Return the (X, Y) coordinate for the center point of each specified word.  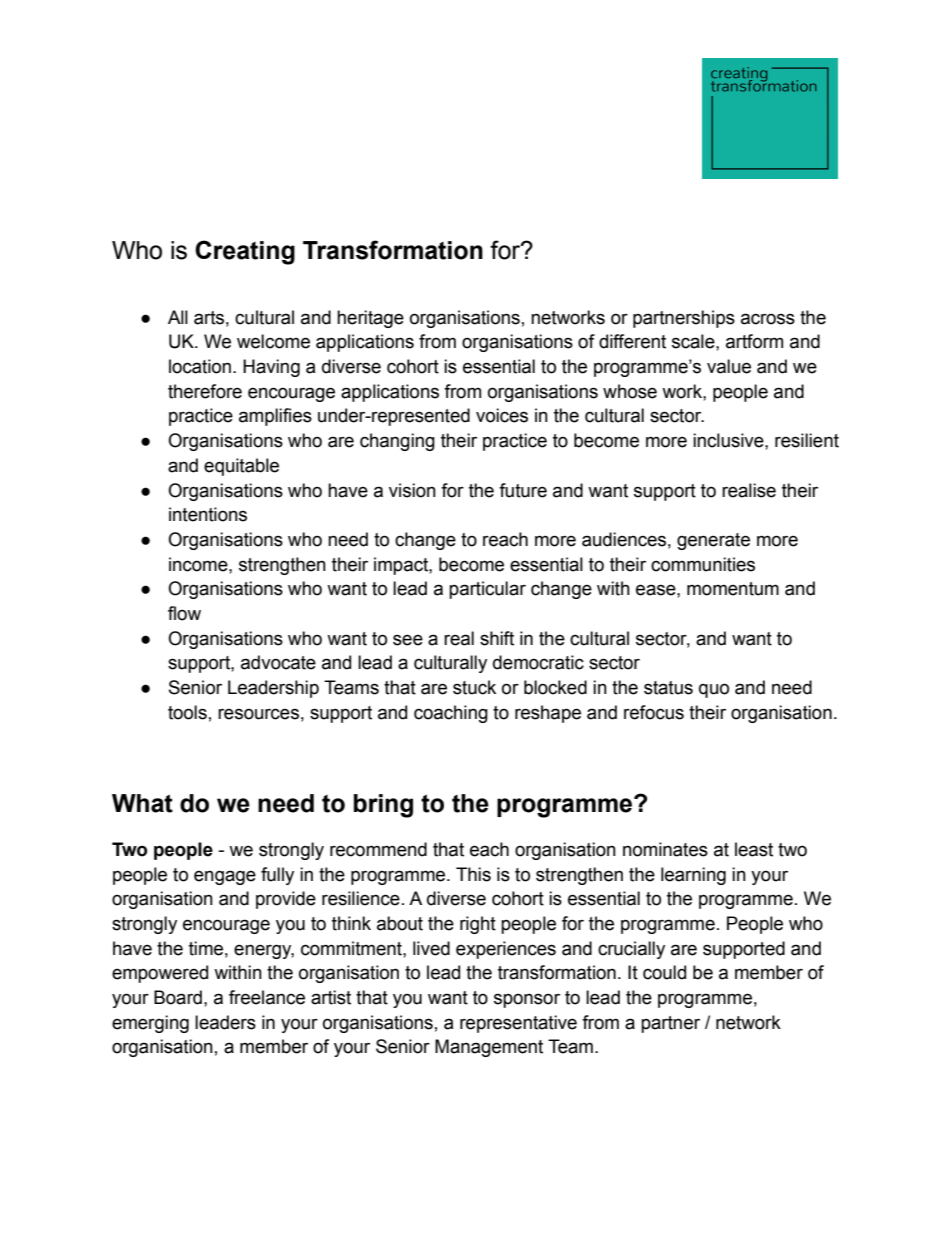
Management (489, 1048)
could (664, 972)
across (768, 319)
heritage (370, 319)
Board (178, 997)
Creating (245, 252)
